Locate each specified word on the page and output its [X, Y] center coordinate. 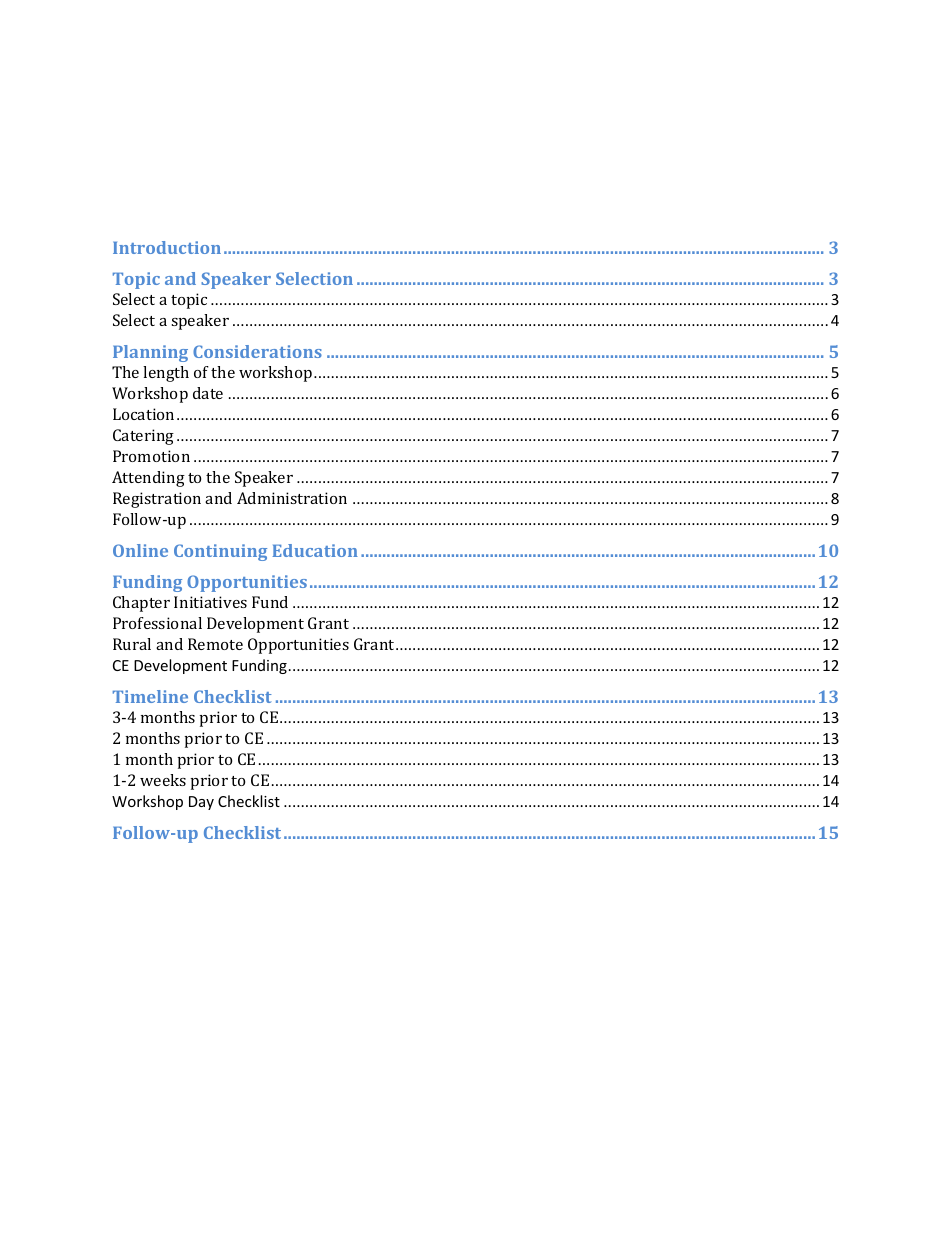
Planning [150, 353]
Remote [215, 644]
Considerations [257, 351]
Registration [157, 500]
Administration [292, 498]
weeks [163, 780]
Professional [157, 623]
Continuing [220, 552]
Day [201, 803]
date [208, 393]
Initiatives [210, 602]
